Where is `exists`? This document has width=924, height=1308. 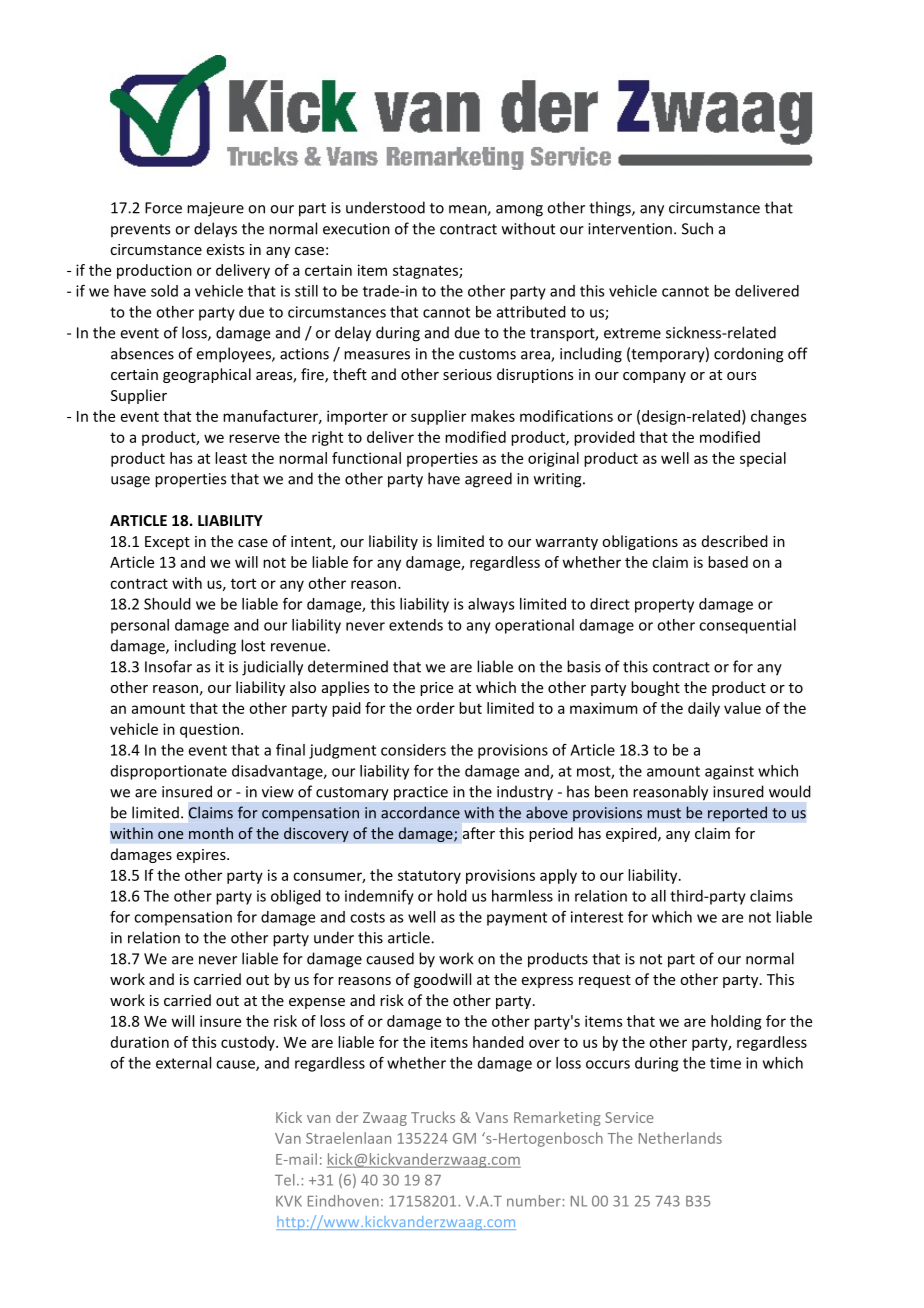 exists is located at coordinates (225, 249).
